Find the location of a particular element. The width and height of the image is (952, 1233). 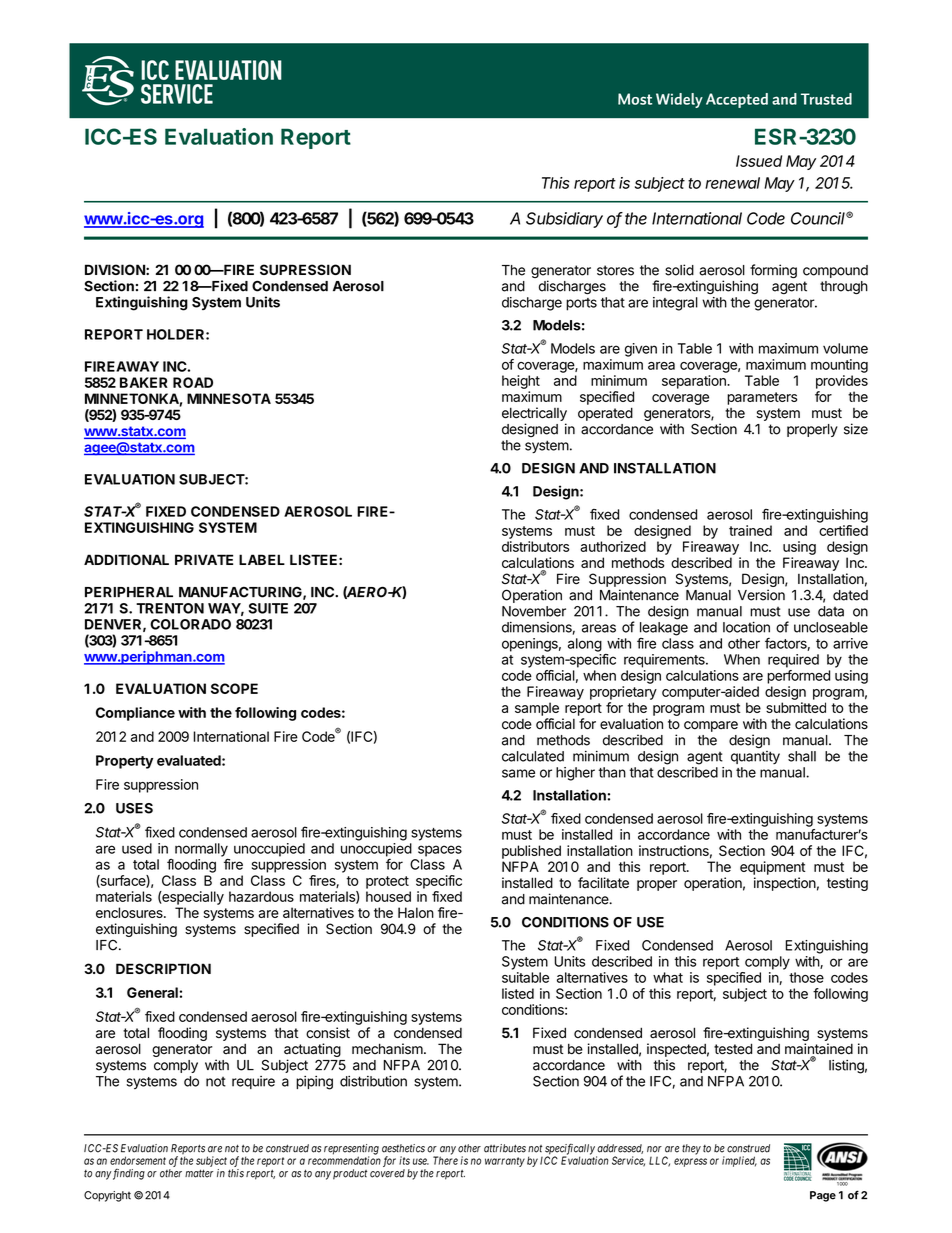

distributors is located at coordinates (535, 546).
